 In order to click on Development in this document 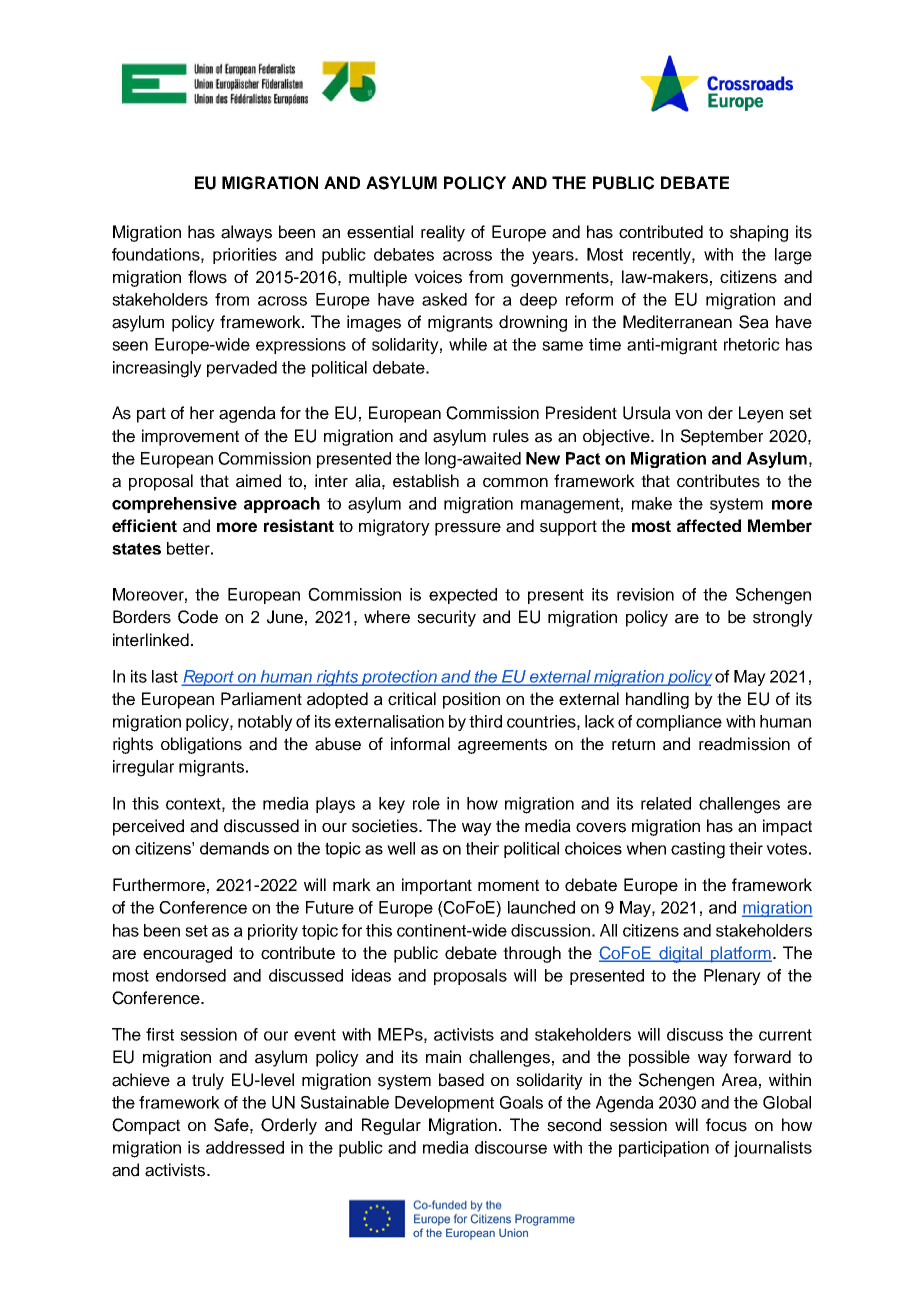, I will do `click(444, 1104)`.
